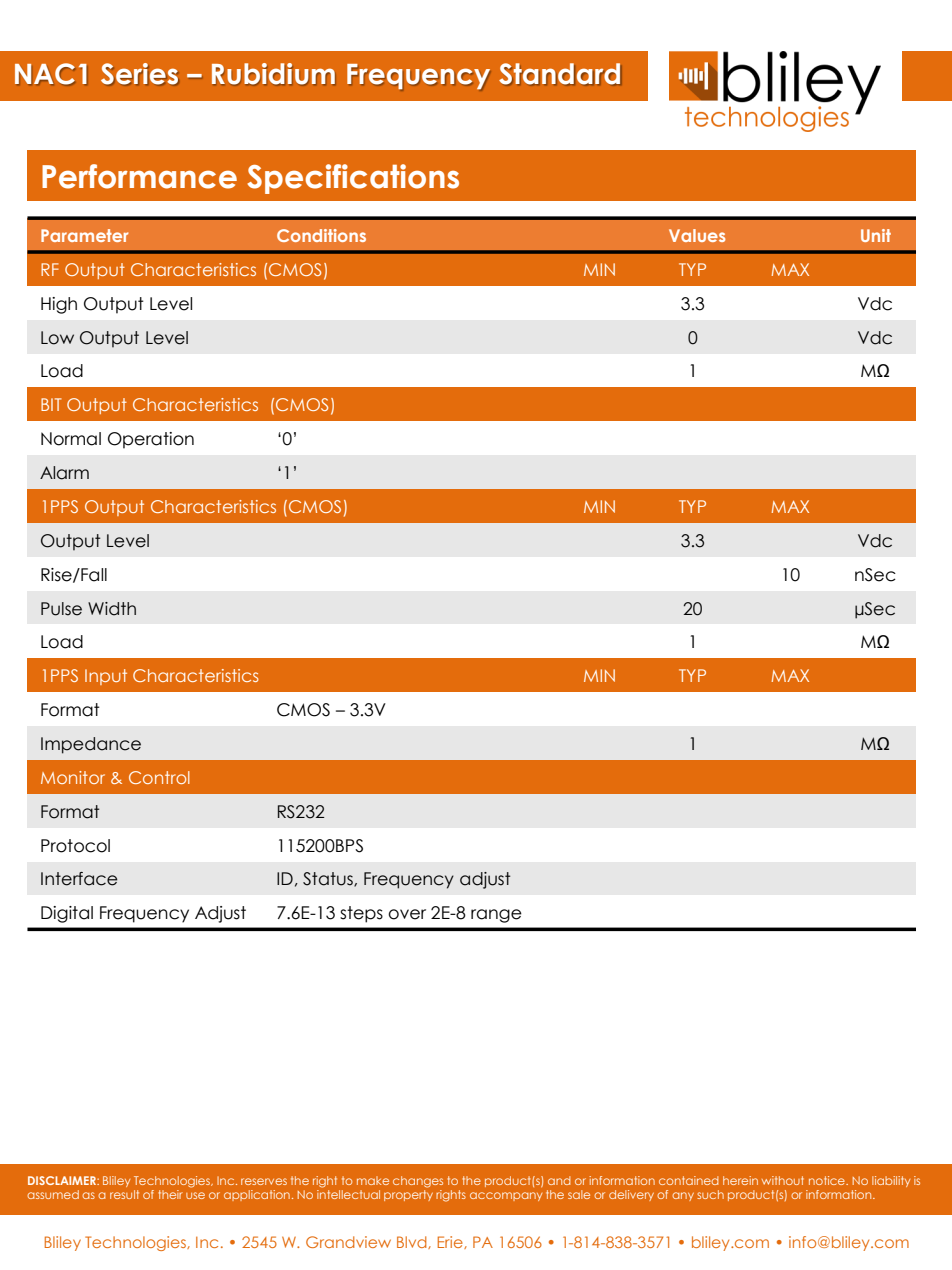 The width and height of the image is (952, 1270). I want to click on Values, so click(697, 235).
